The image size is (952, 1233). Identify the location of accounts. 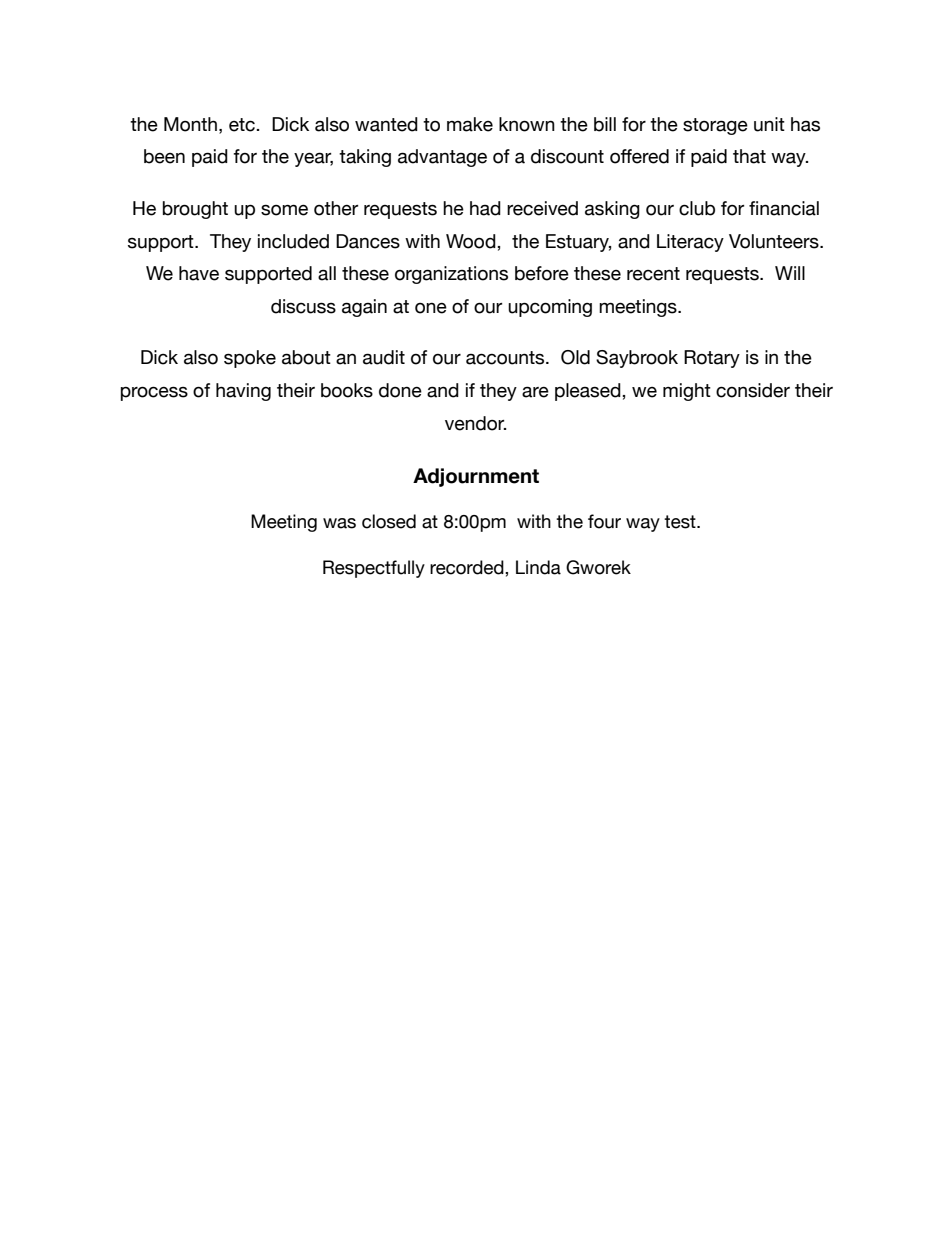
(506, 358).
